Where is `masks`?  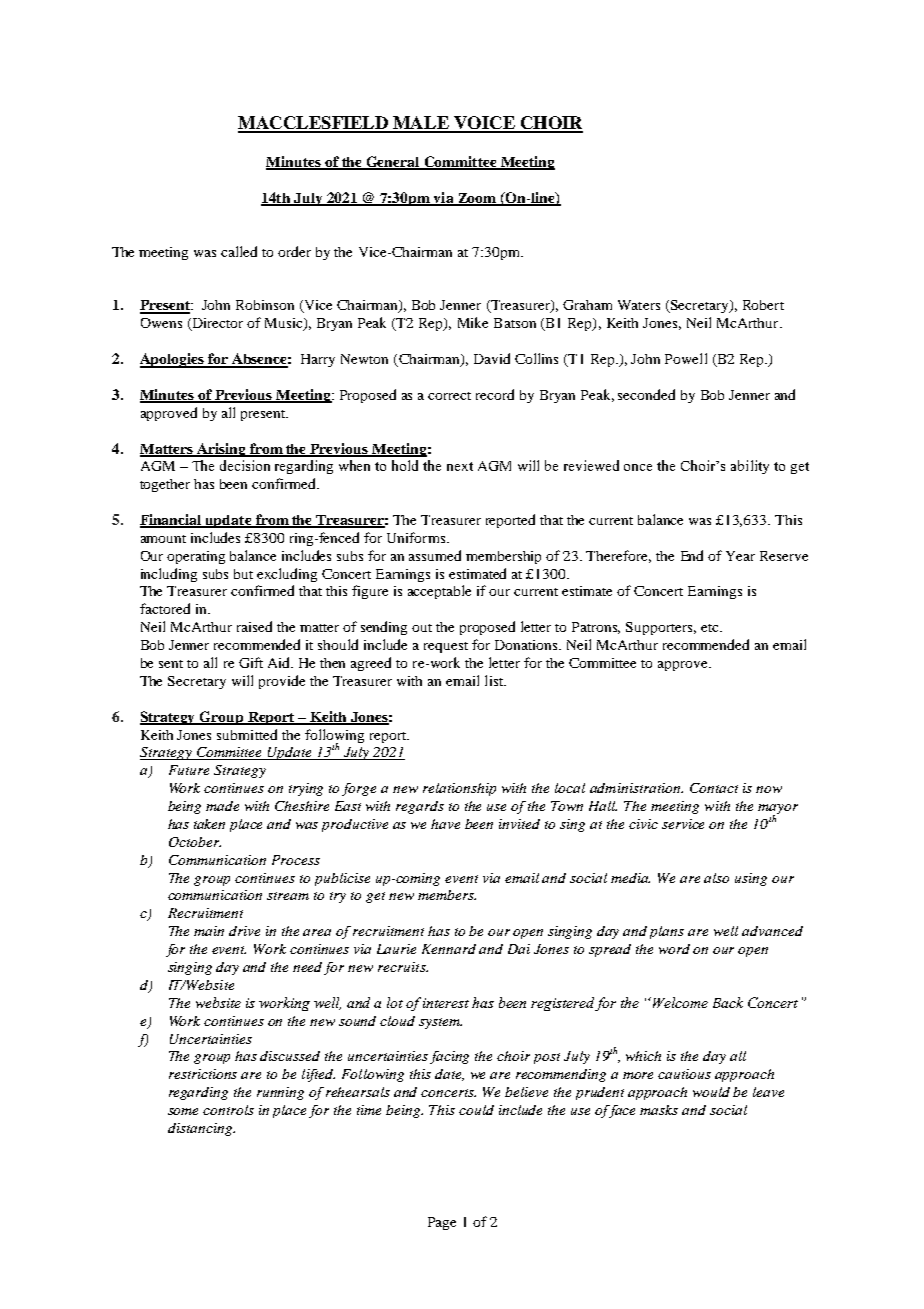
masks is located at coordinates (659, 1110).
